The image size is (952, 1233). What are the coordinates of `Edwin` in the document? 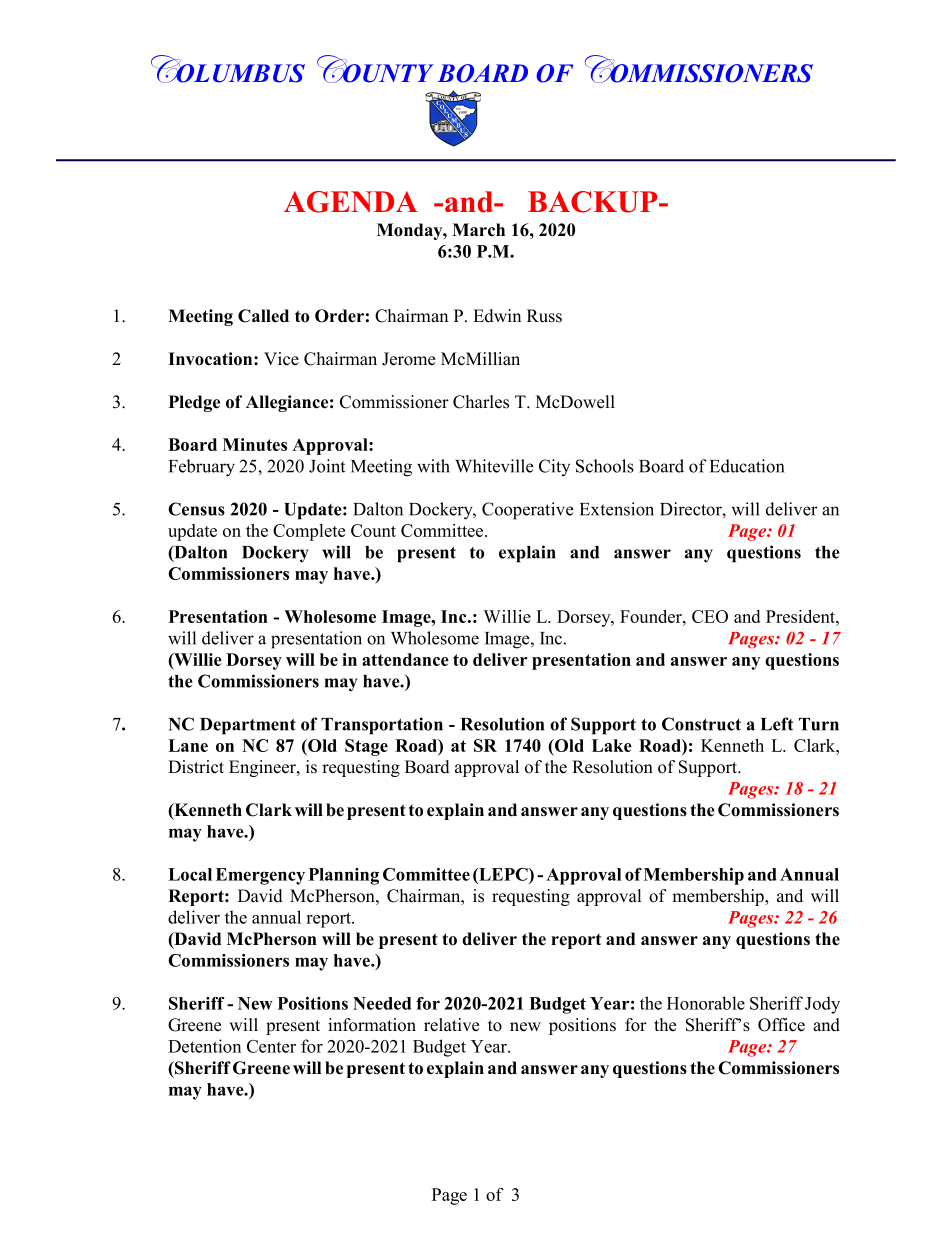 It's located at (497, 316).
